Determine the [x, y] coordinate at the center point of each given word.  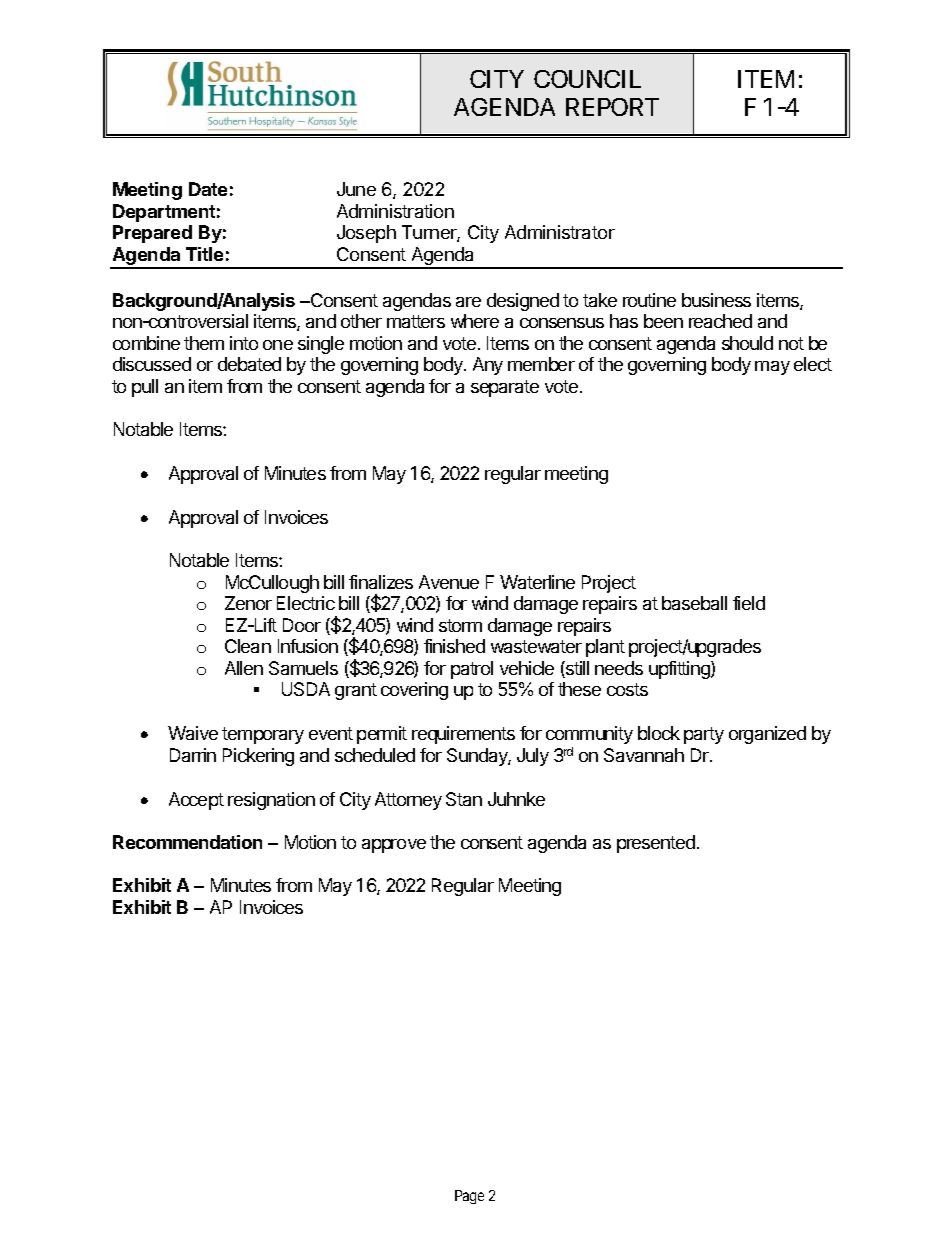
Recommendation [187, 842]
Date [208, 189]
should [747, 343]
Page [469, 1197]
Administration [395, 211]
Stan [464, 799]
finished [454, 646]
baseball [694, 603]
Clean [248, 646]
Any [488, 366]
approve [394, 846]
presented [656, 844]
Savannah [644, 755]
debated [249, 364]
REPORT [612, 107]
